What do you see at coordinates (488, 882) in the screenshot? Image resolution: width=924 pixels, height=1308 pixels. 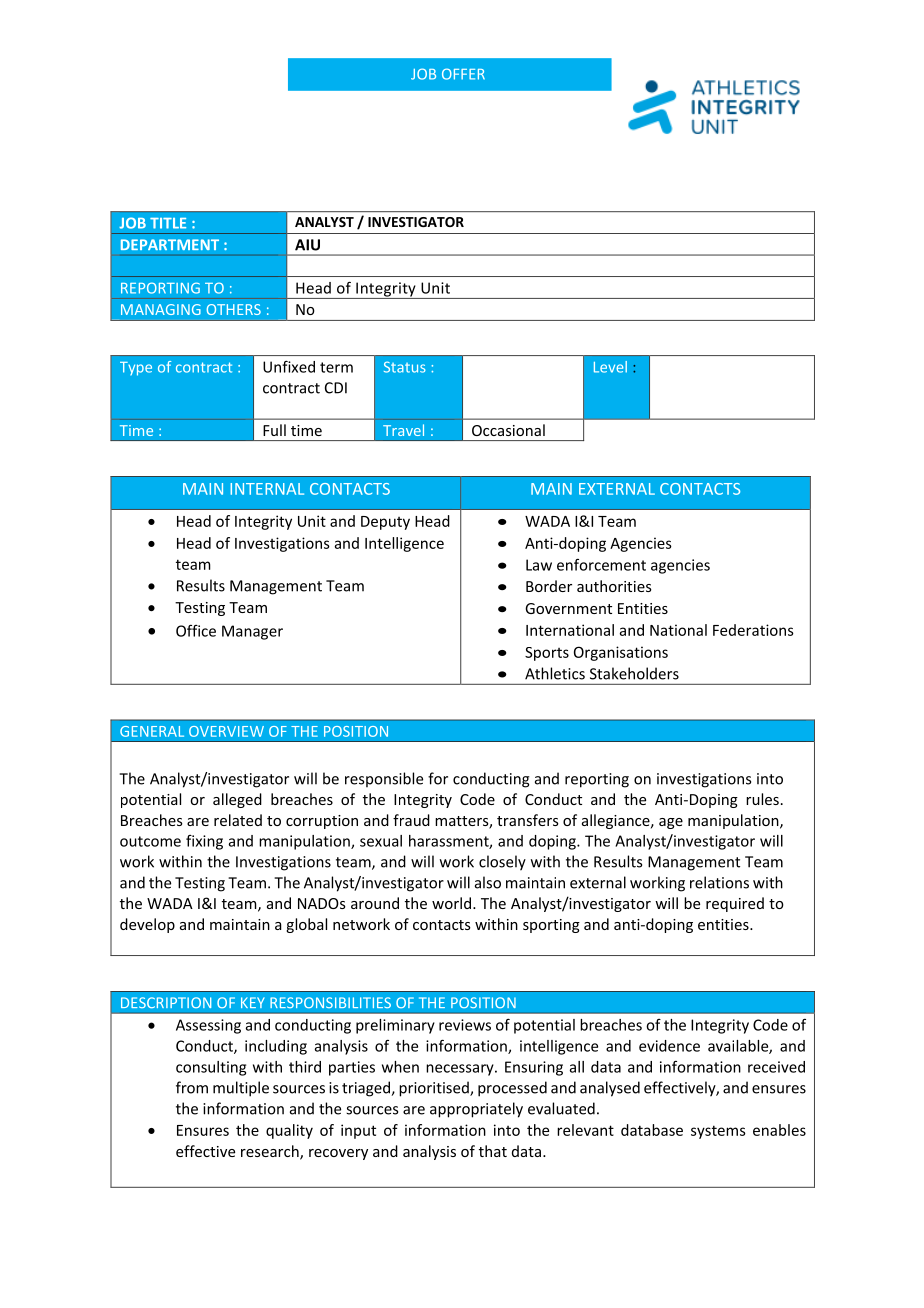 I see `also` at bounding box center [488, 882].
